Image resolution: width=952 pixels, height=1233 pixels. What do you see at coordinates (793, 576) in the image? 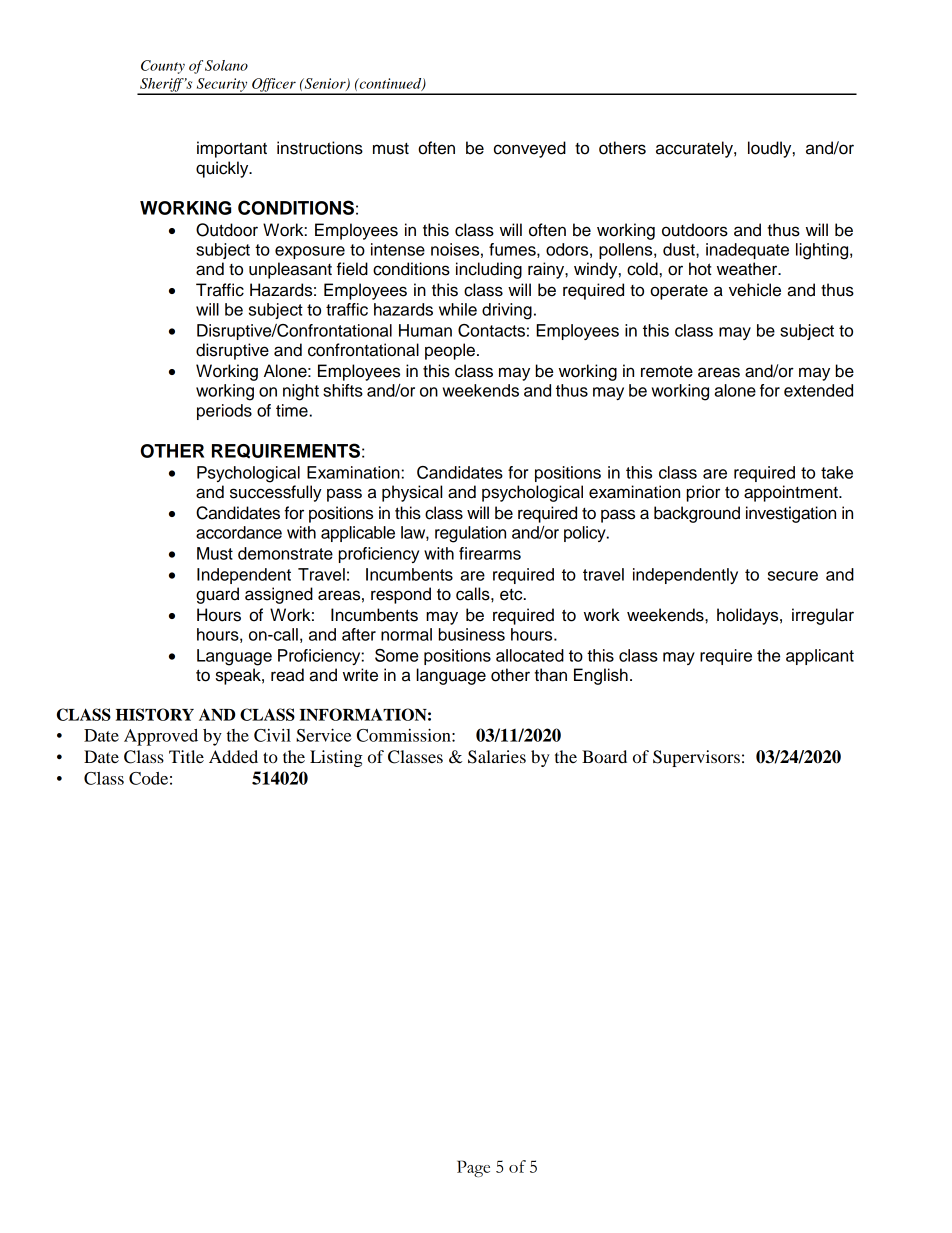
I see `secure` at bounding box center [793, 576].
